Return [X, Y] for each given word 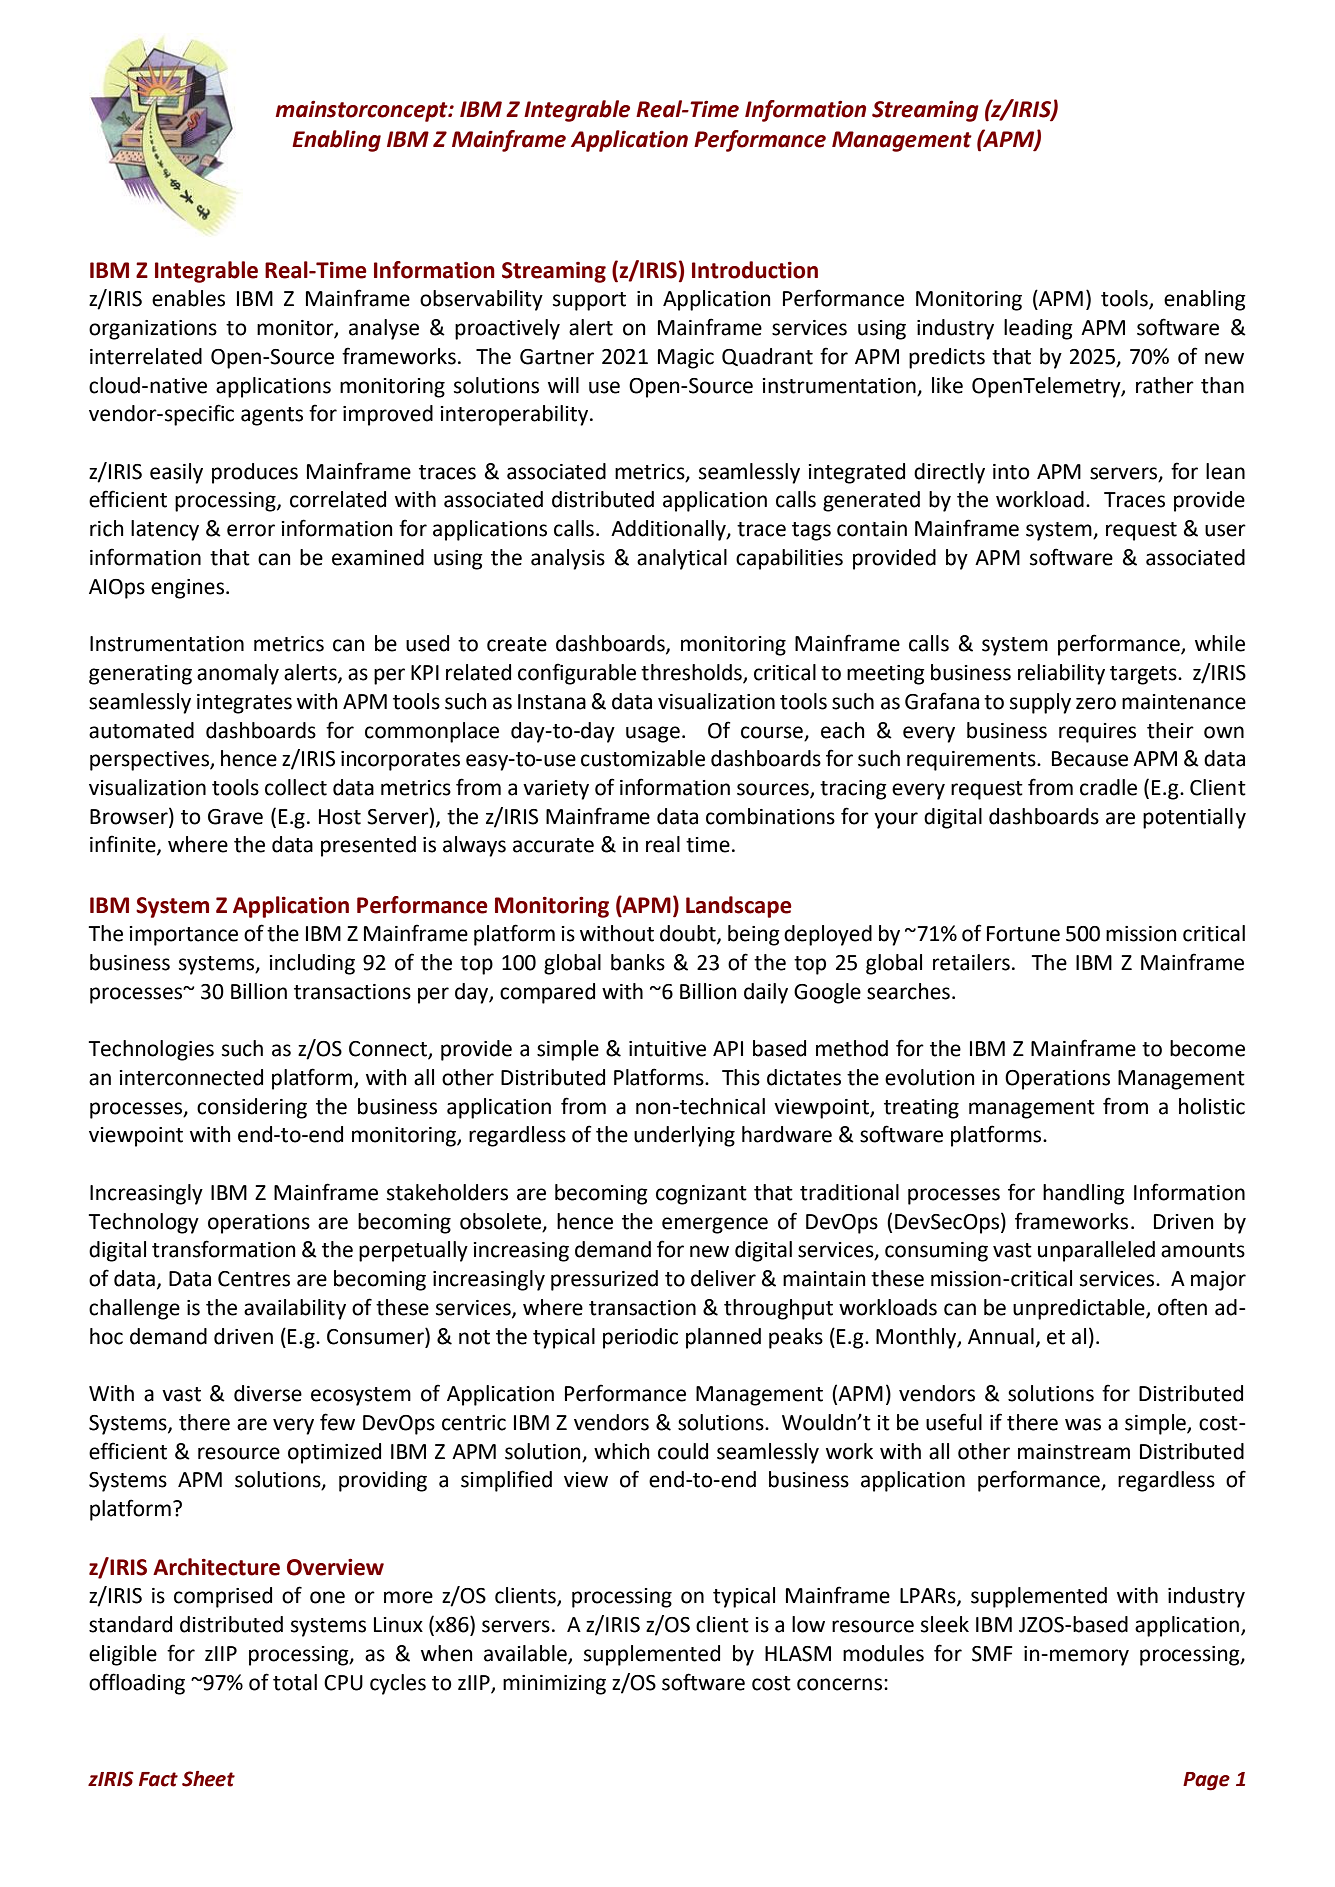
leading [1038, 329]
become [1207, 1048]
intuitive [667, 1049]
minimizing [554, 1685]
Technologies [151, 1050]
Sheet [208, 1779]
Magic [686, 359]
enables [188, 298]
